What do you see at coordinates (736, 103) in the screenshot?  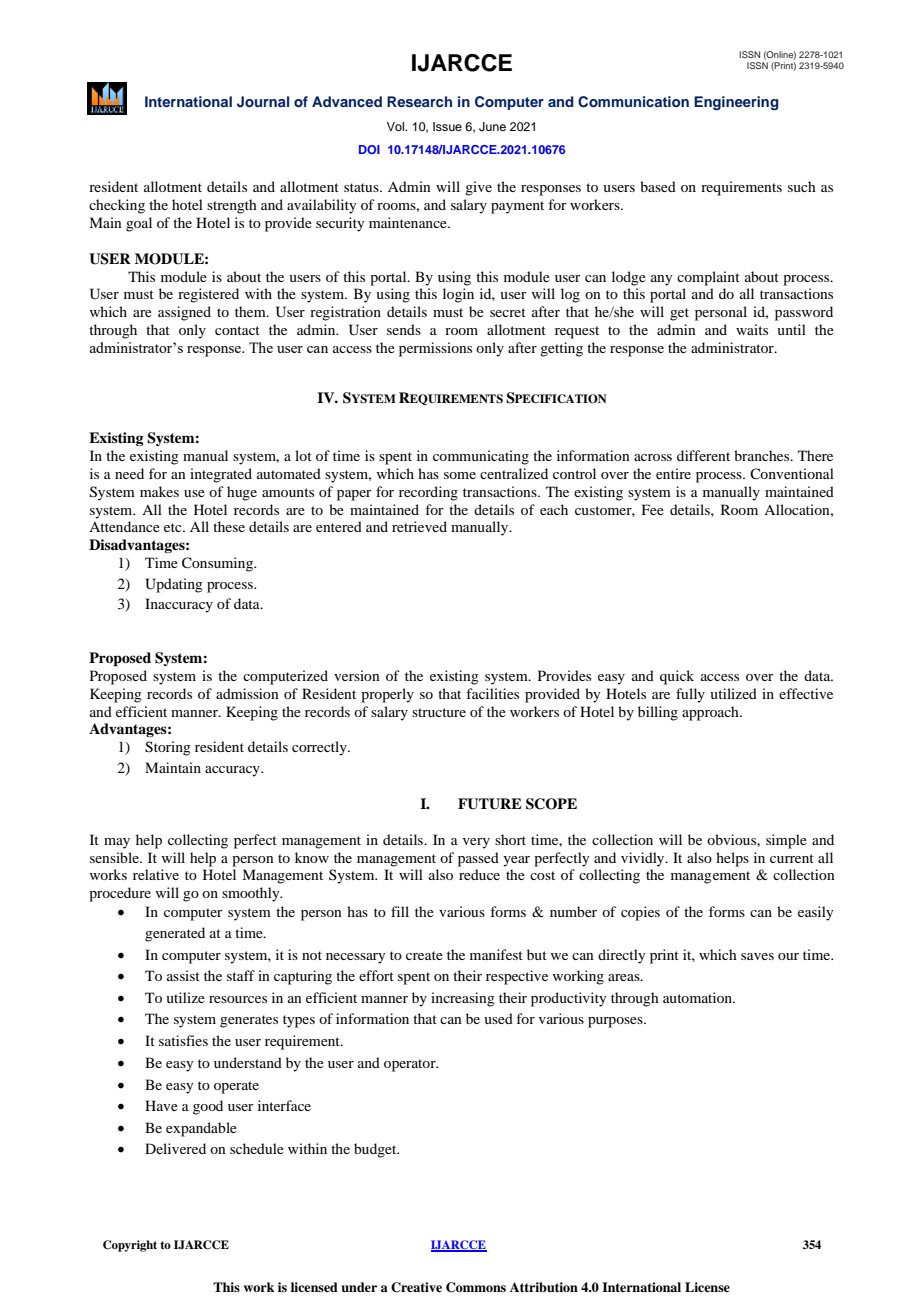 I see `Engineering` at bounding box center [736, 103].
